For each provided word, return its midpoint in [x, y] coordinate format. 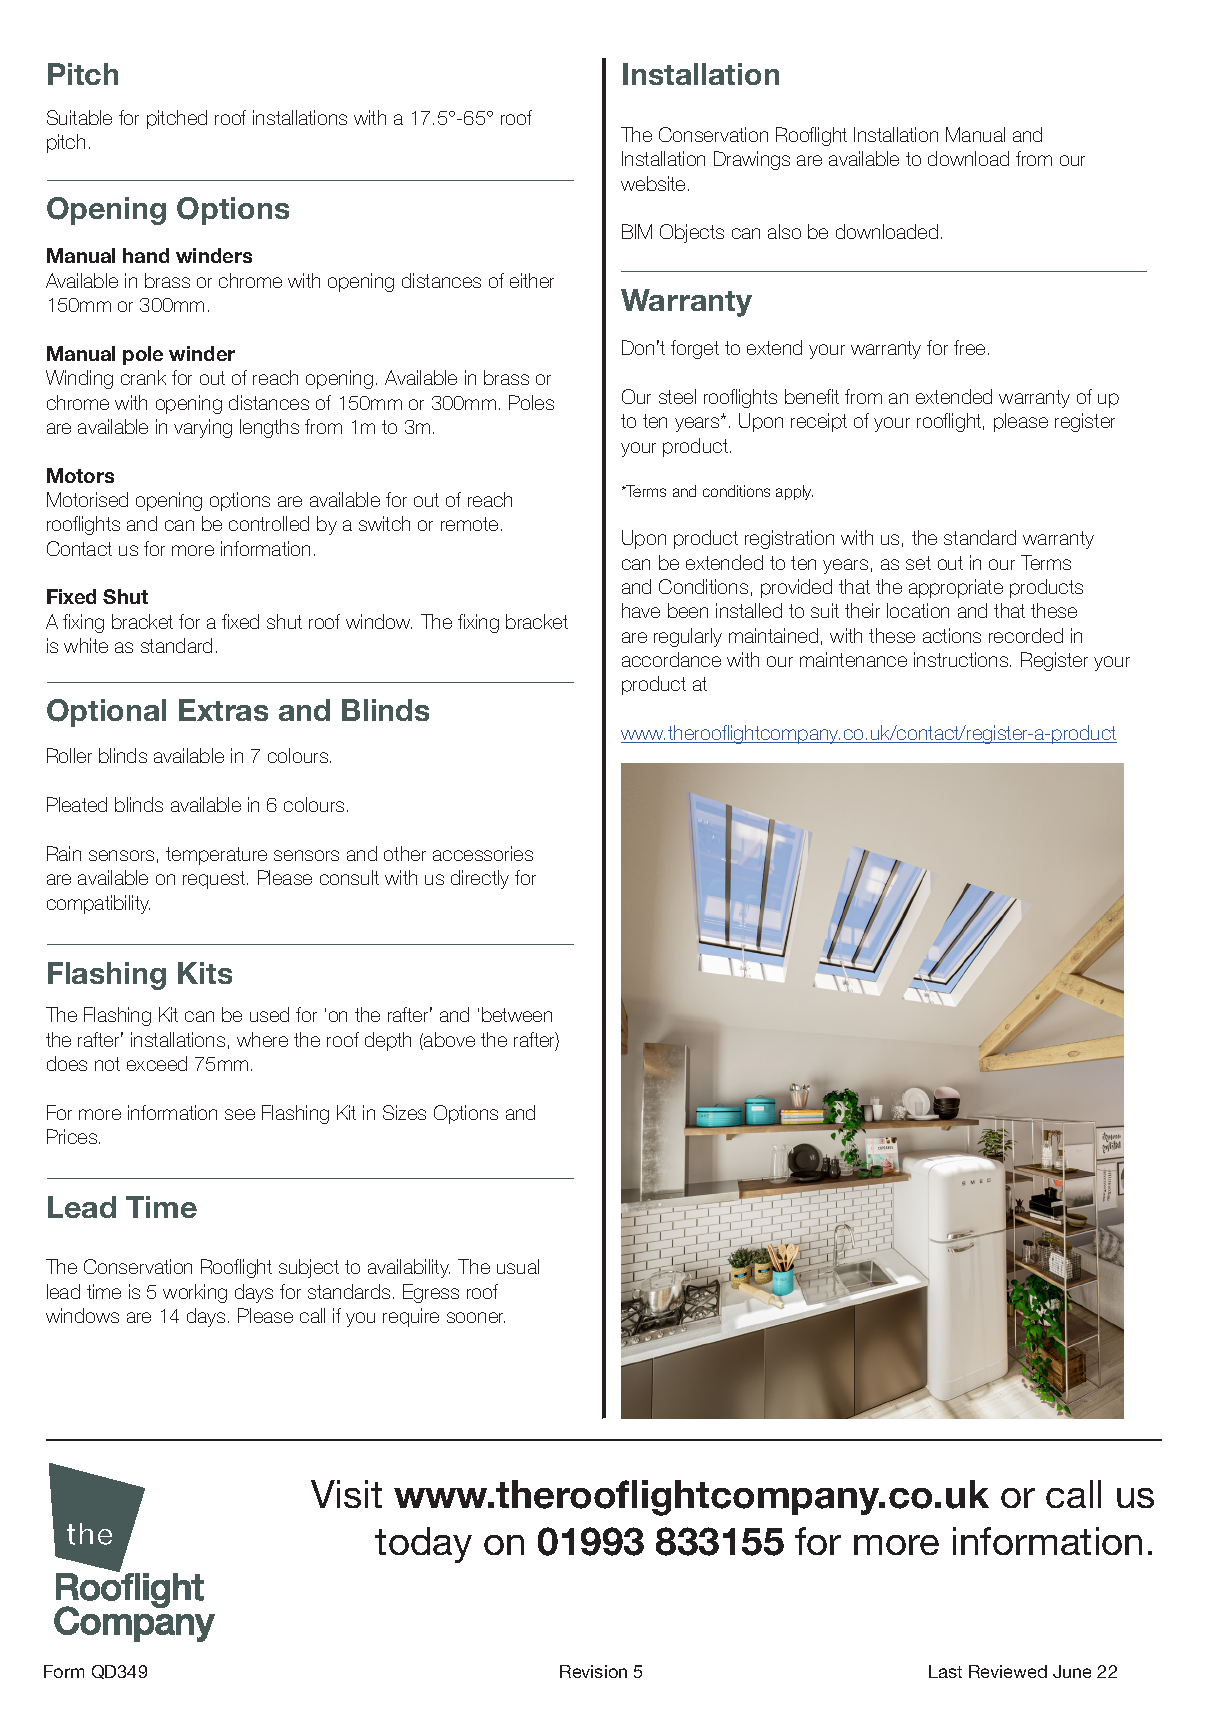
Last [945, 1671]
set [918, 563]
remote [469, 524]
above [448, 1041]
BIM [637, 231]
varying [203, 428]
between [517, 1014]
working [195, 1293]
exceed [157, 1063]
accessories [483, 853]
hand [146, 255]
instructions [962, 659]
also [784, 231]
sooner [476, 1317]
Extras [223, 710]
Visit [346, 1494]
